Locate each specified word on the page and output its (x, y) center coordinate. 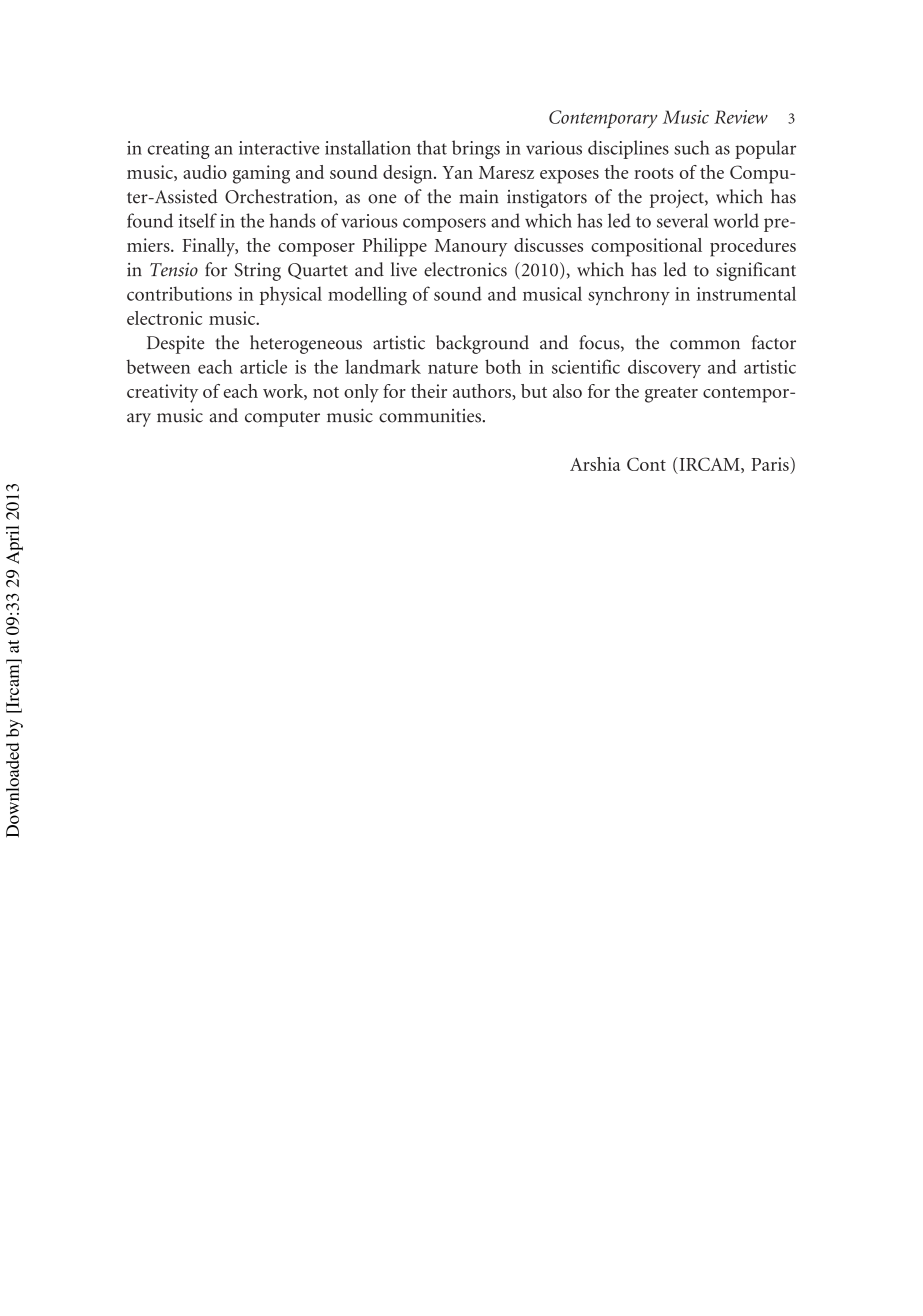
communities (430, 416)
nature (453, 368)
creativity (162, 393)
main (479, 197)
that (432, 147)
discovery (664, 368)
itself (198, 220)
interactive (279, 148)
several (682, 220)
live (404, 269)
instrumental (746, 293)
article (263, 366)
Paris (771, 464)
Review (741, 117)
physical (291, 295)
